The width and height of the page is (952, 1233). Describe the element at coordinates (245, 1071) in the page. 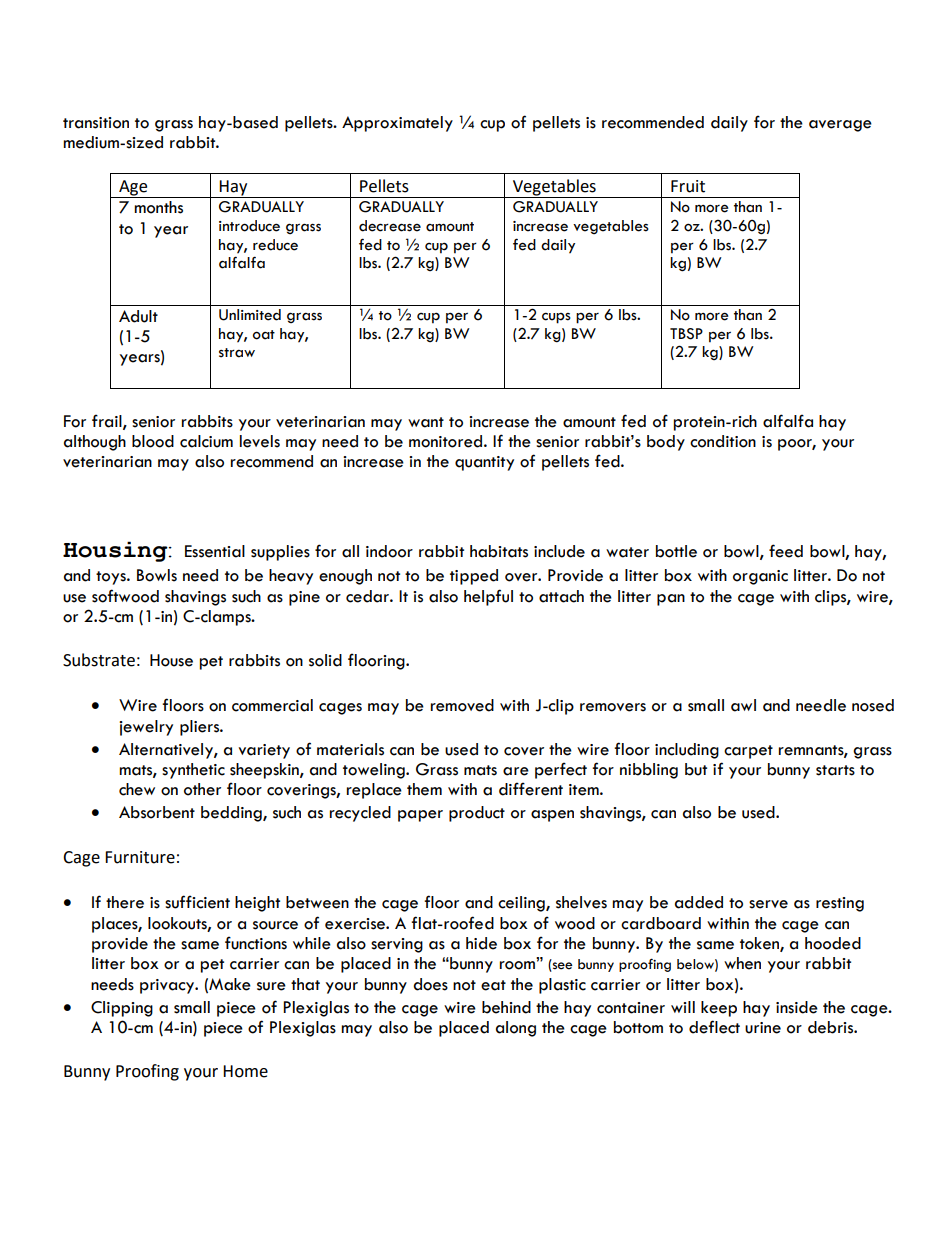

I see `Home` at that location.
